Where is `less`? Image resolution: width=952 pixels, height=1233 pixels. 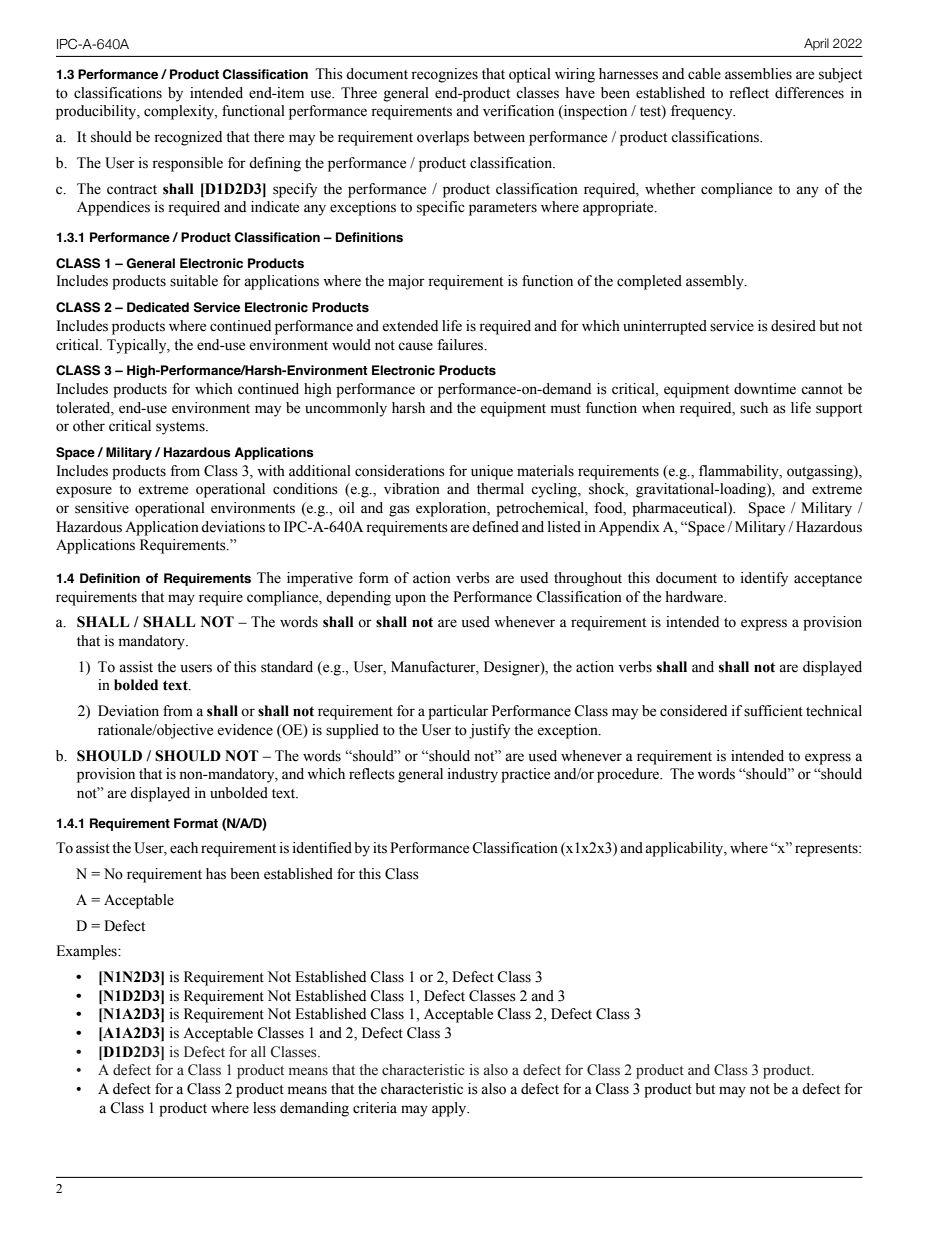
less is located at coordinates (264, 1108).
